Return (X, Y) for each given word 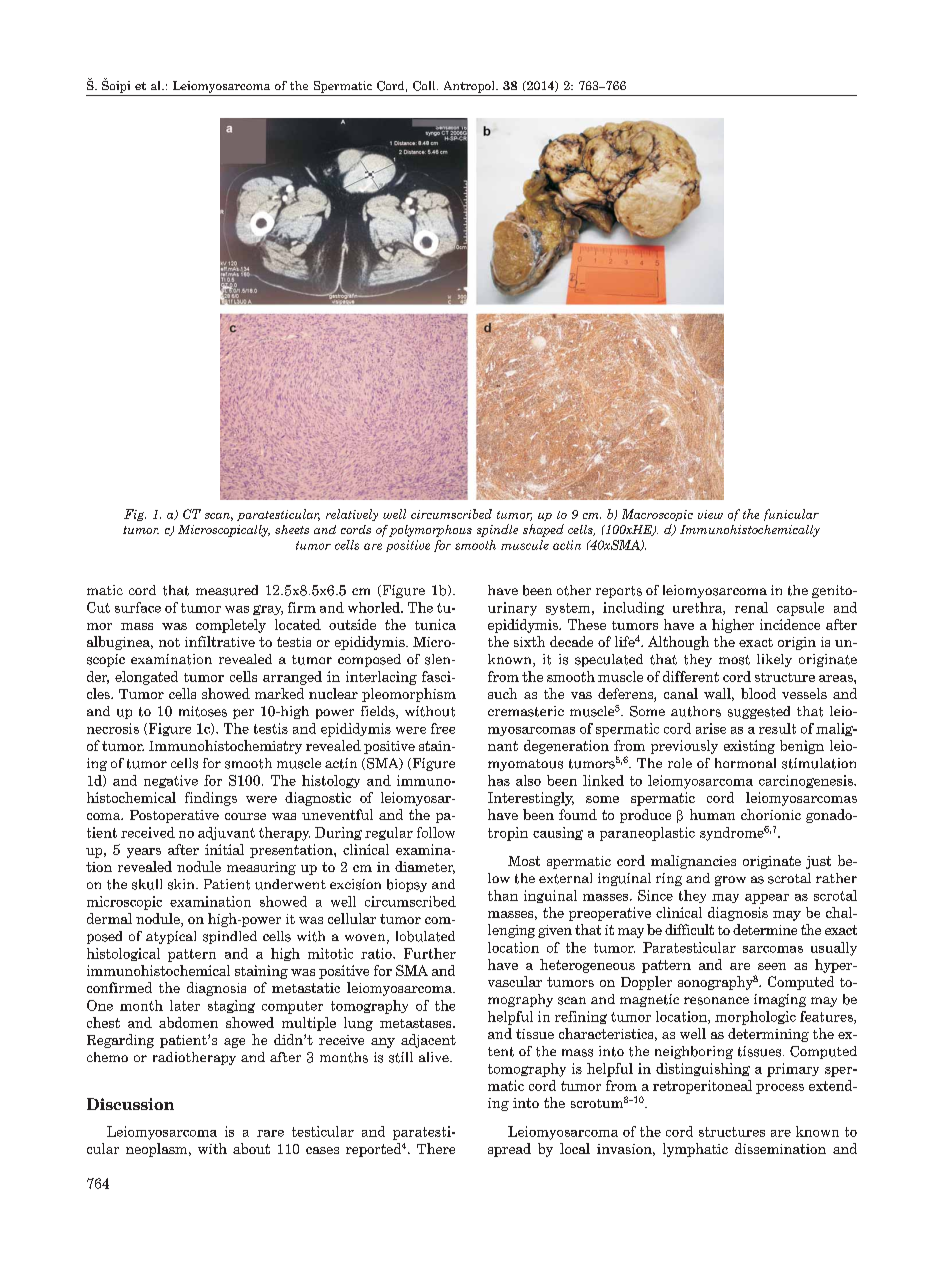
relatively (352, 515)
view (710, 514)
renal (751, 607)
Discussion (130, 1104)
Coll (425, 86)
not (169, 642)
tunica (435, 624)
